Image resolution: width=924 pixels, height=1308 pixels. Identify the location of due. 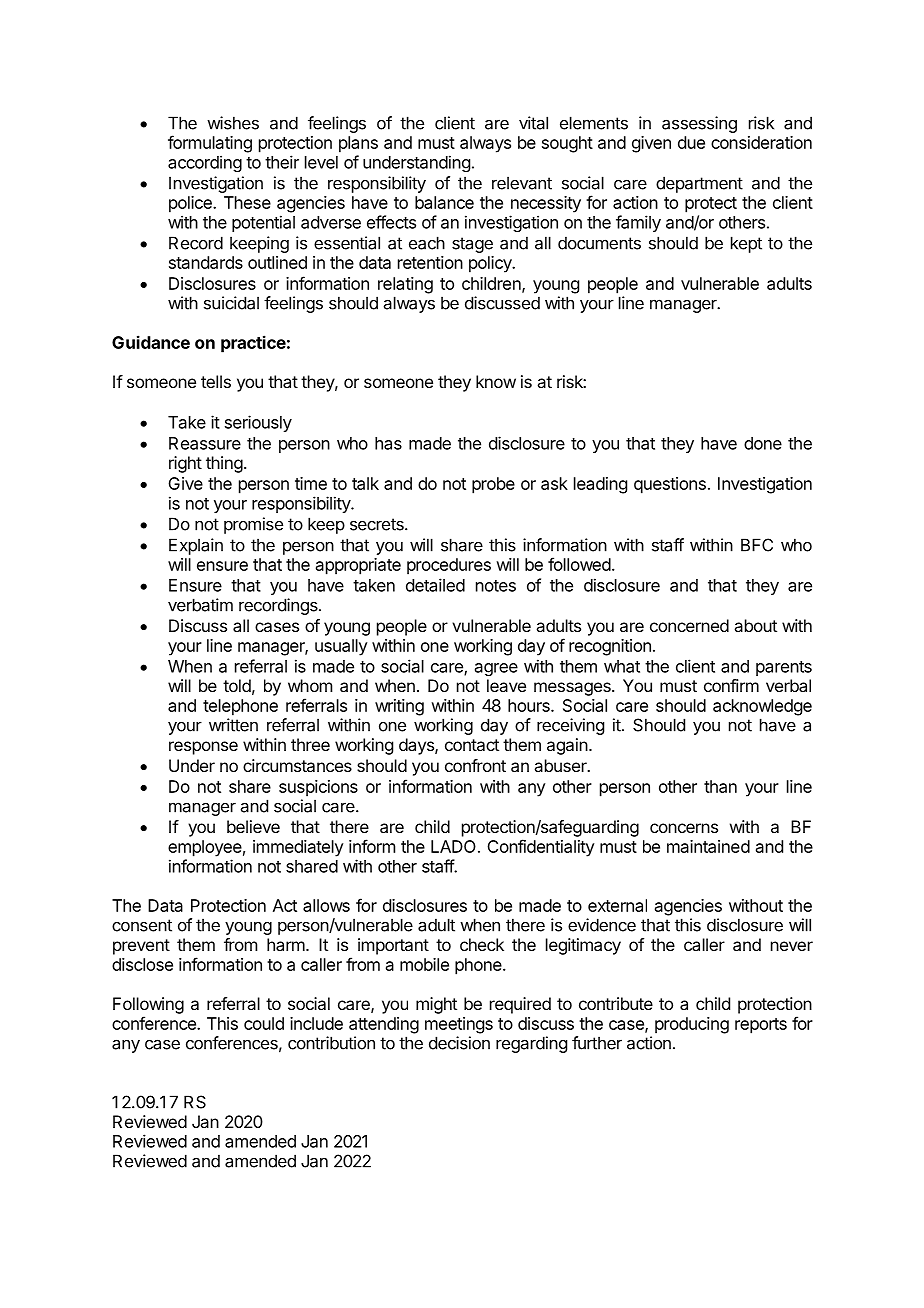
(691, 142).
